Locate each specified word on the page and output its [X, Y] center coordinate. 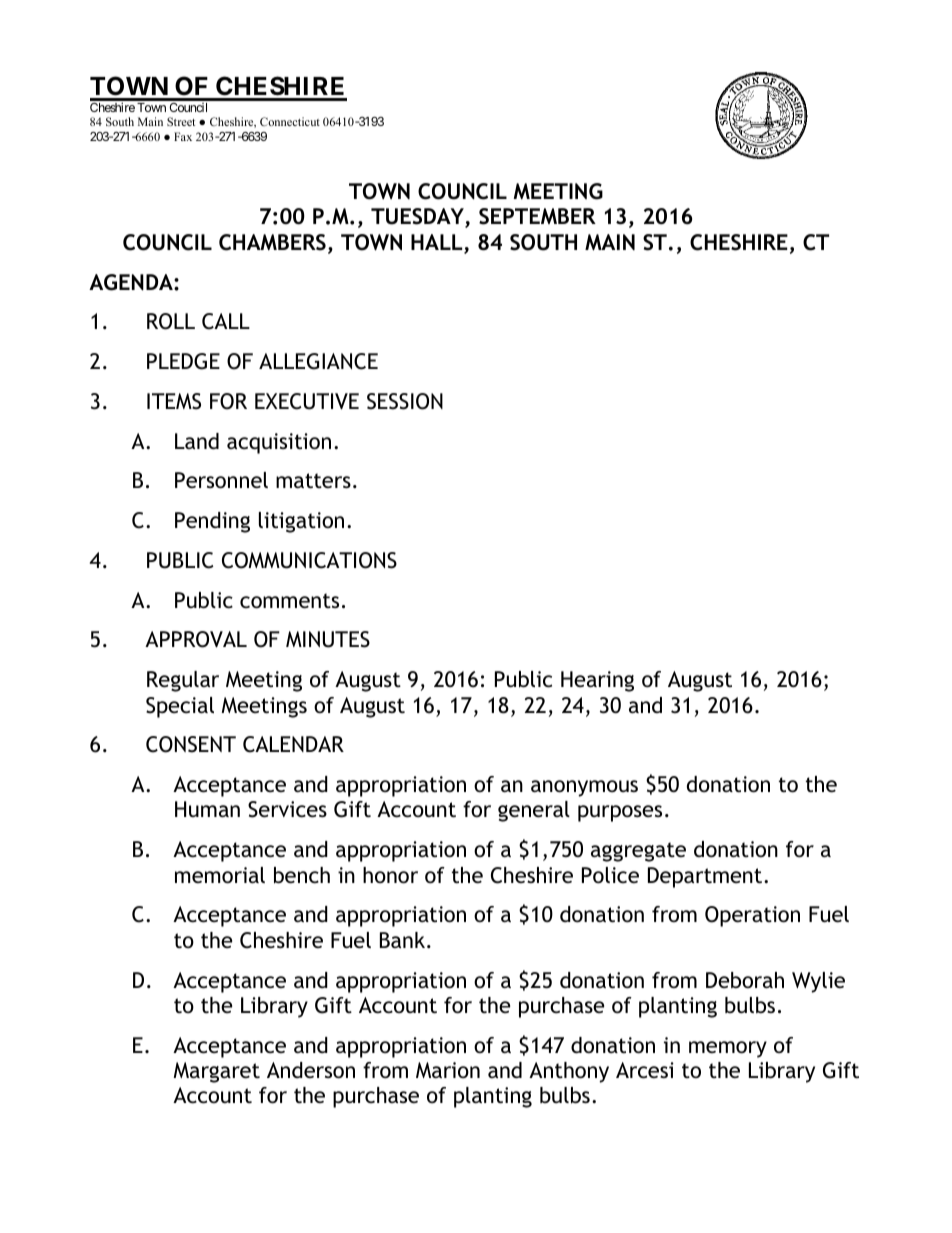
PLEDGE [183, 361]
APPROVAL [196, 639]
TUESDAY [418, 218]
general [534, 811]
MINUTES [328, 639]
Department [706, 877]
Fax [183, 136]
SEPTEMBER [537, 216]
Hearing [597, 681]
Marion [448, 1070]
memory [728, 1049]
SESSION [405, 401]
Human [207, 809]
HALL [438, 243]
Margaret [217, 1072]
